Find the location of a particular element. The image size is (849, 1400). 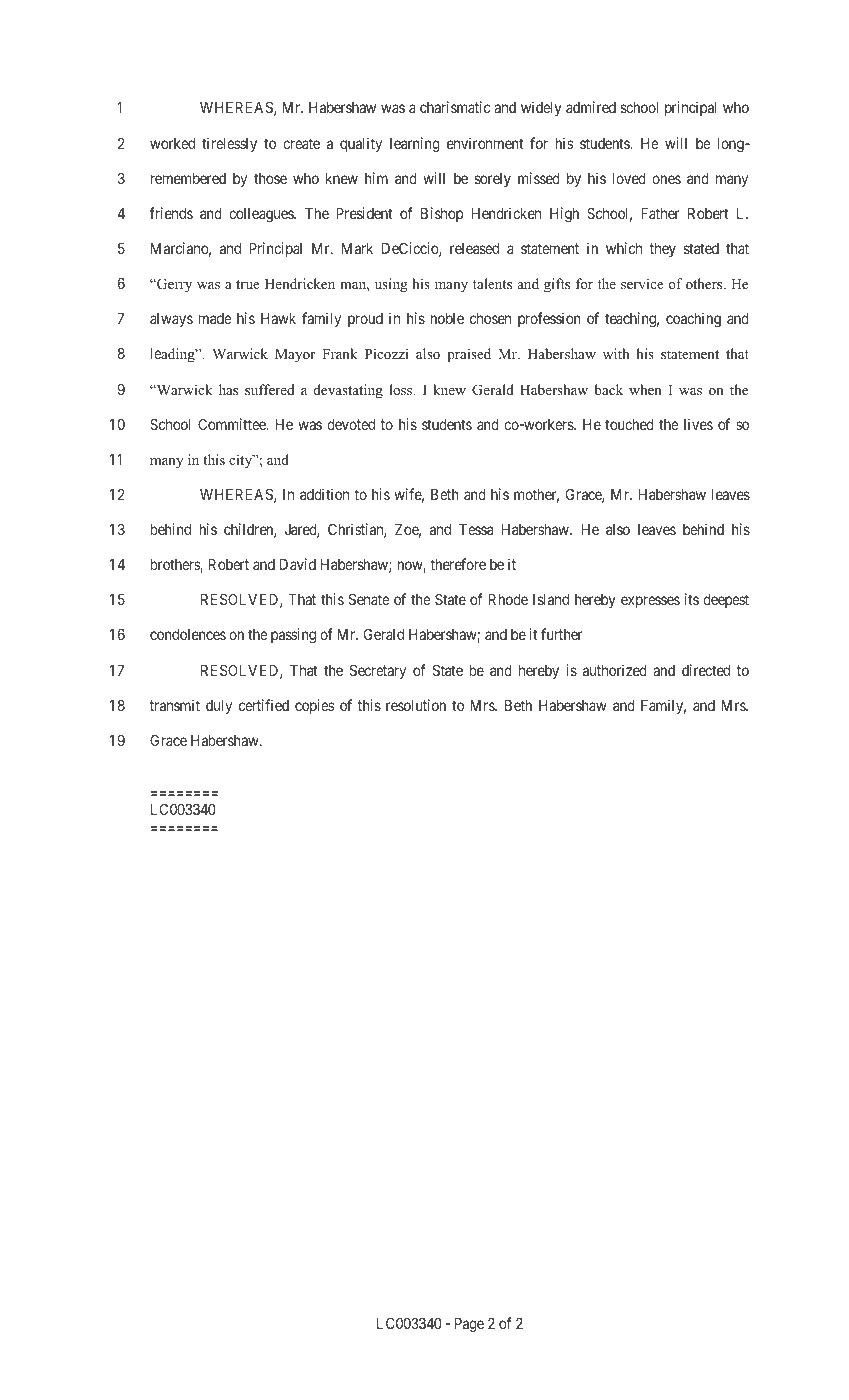

Committee is located at coordinates (233, 424).
